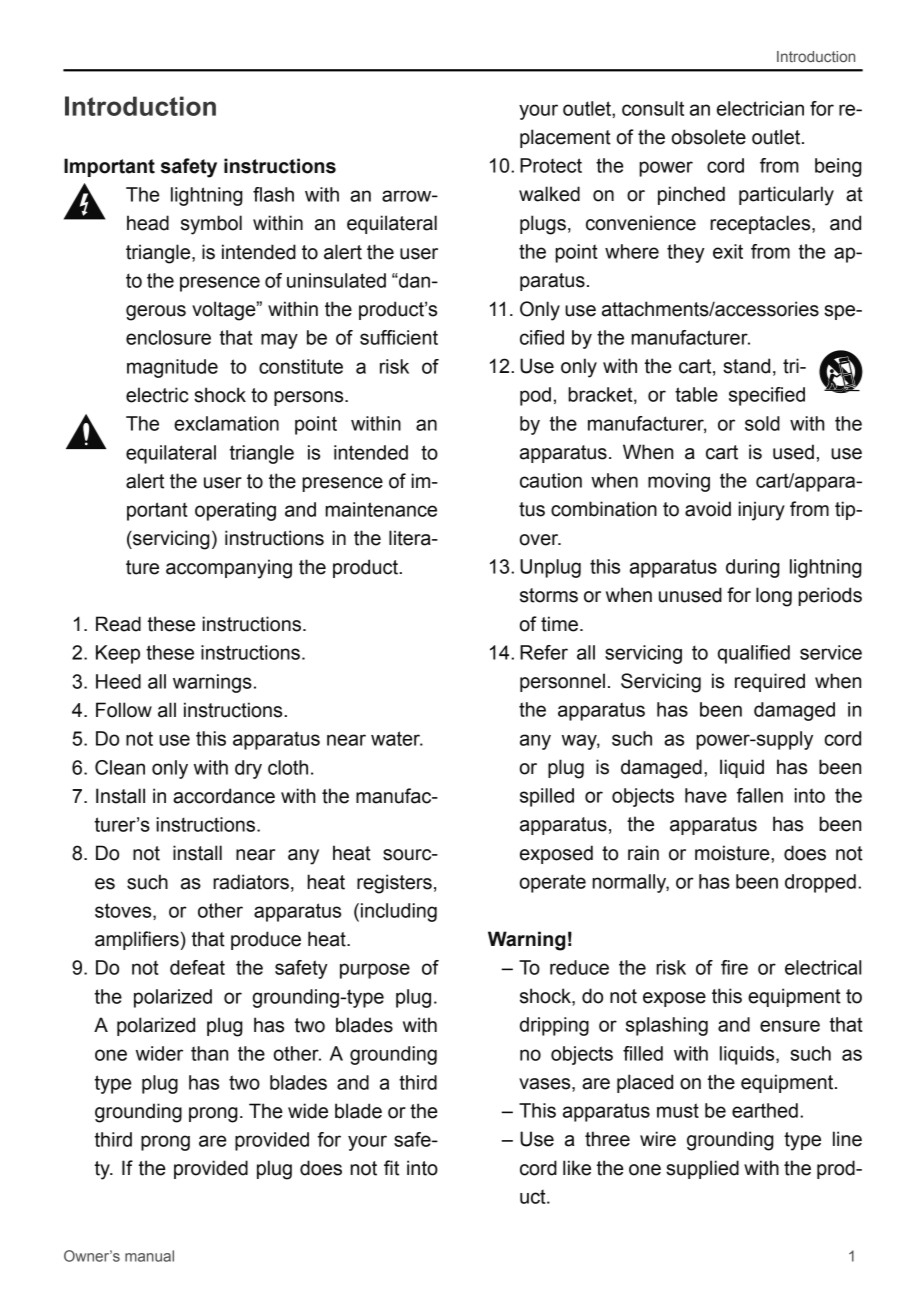 This page has height=1311, width=924. Describe the element at coordinates (709, 137) in the page. I see `obsolete` at that location.
